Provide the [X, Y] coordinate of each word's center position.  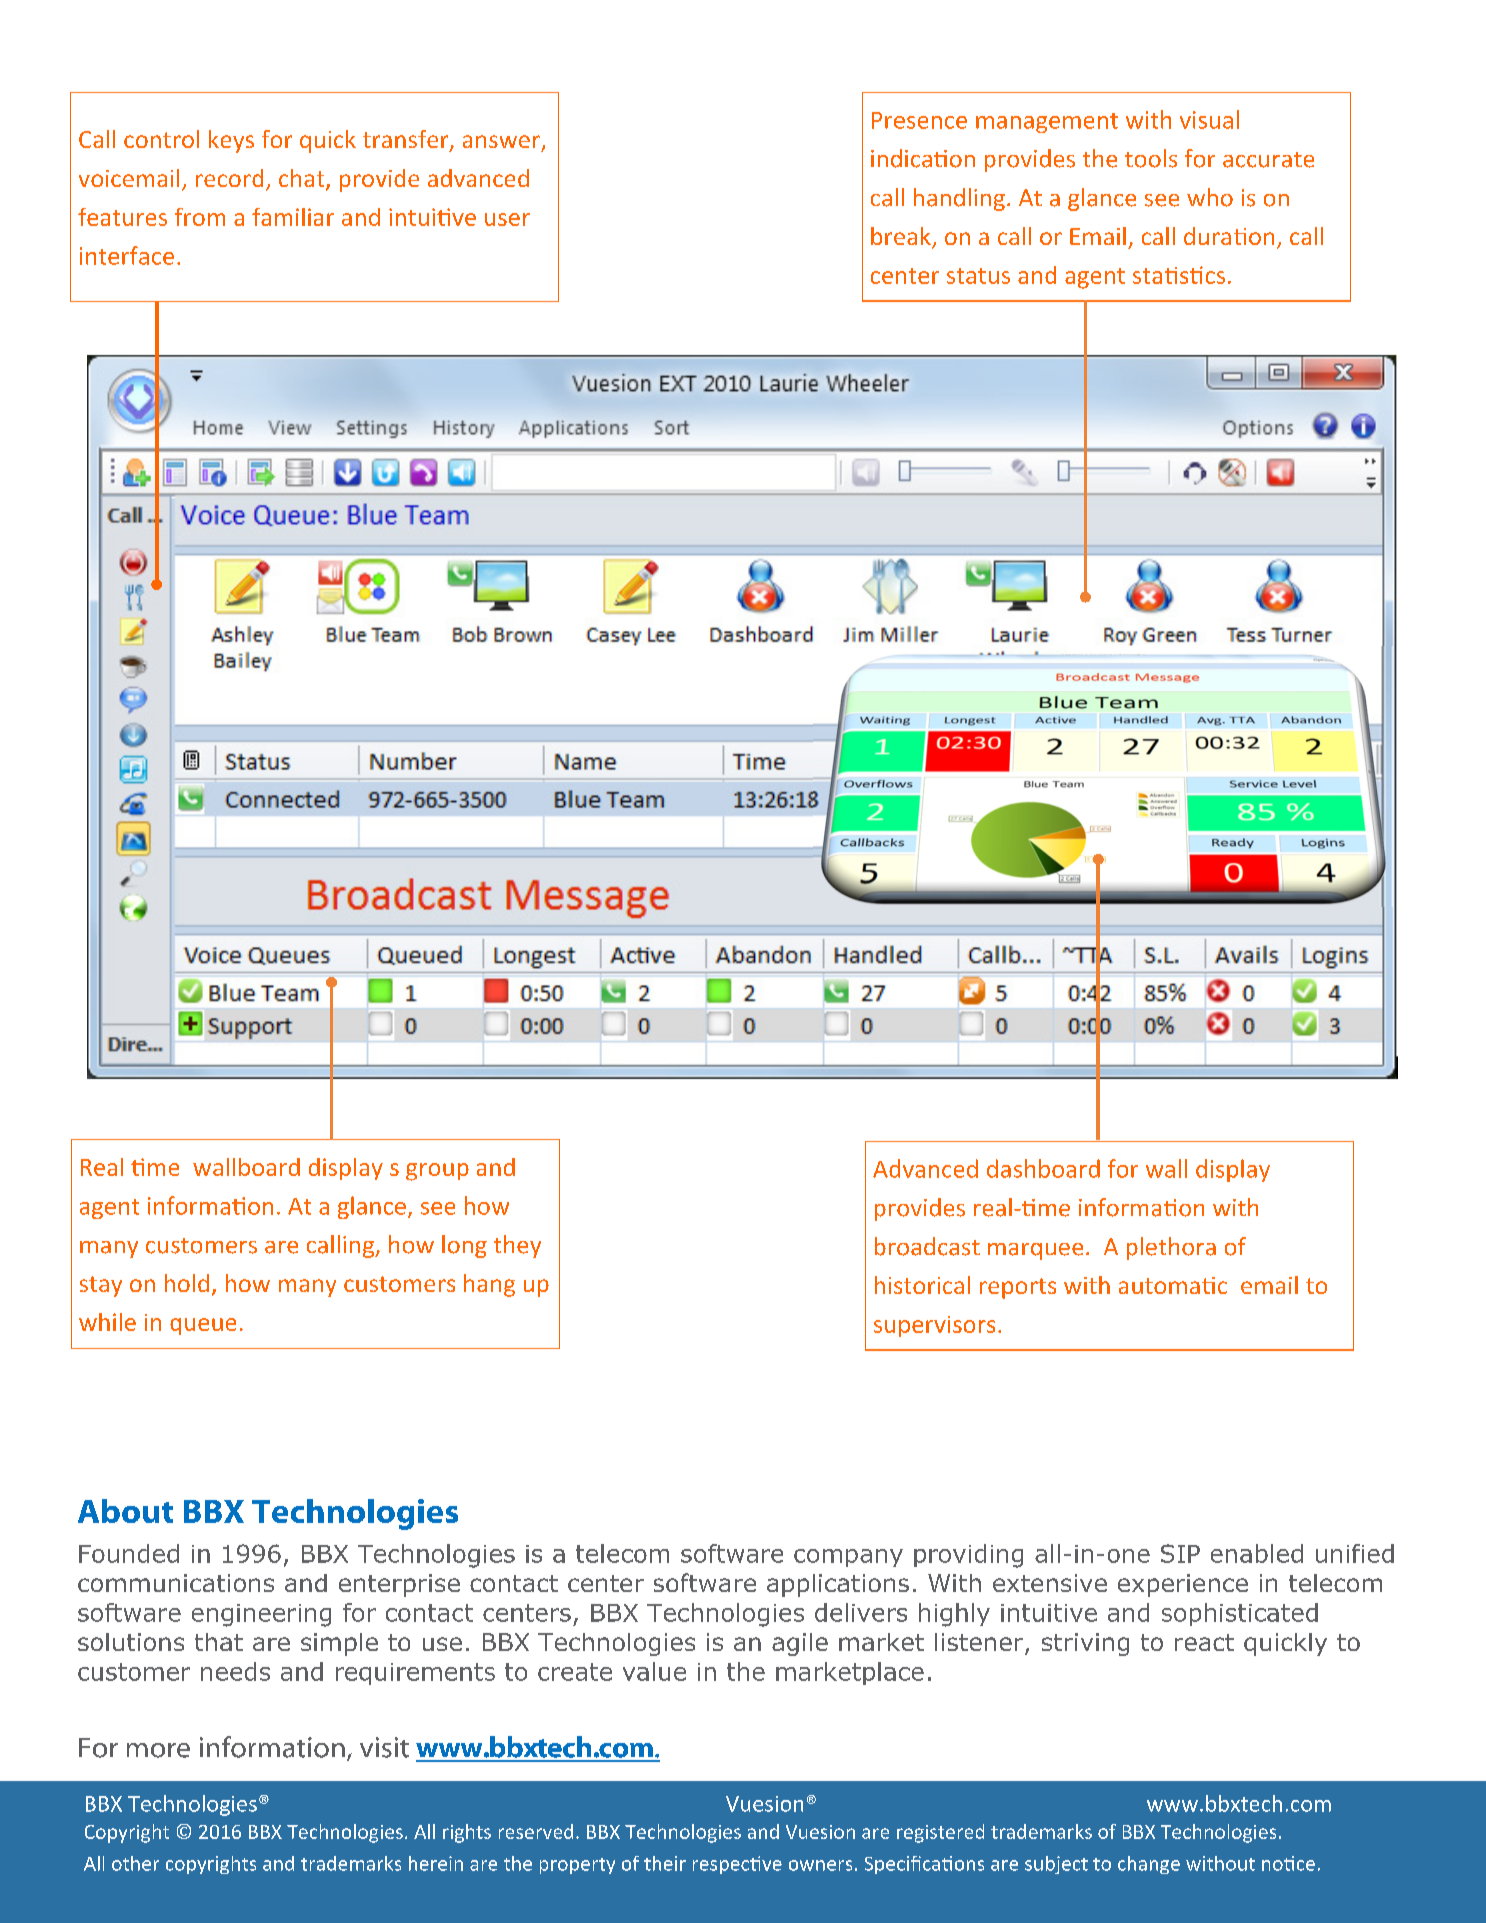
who [1210, 197]
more [158, 1750]
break [902, 237]
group [437, 1172]
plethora [1171, 1248]
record [229, 178]
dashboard [1043, 1168]
